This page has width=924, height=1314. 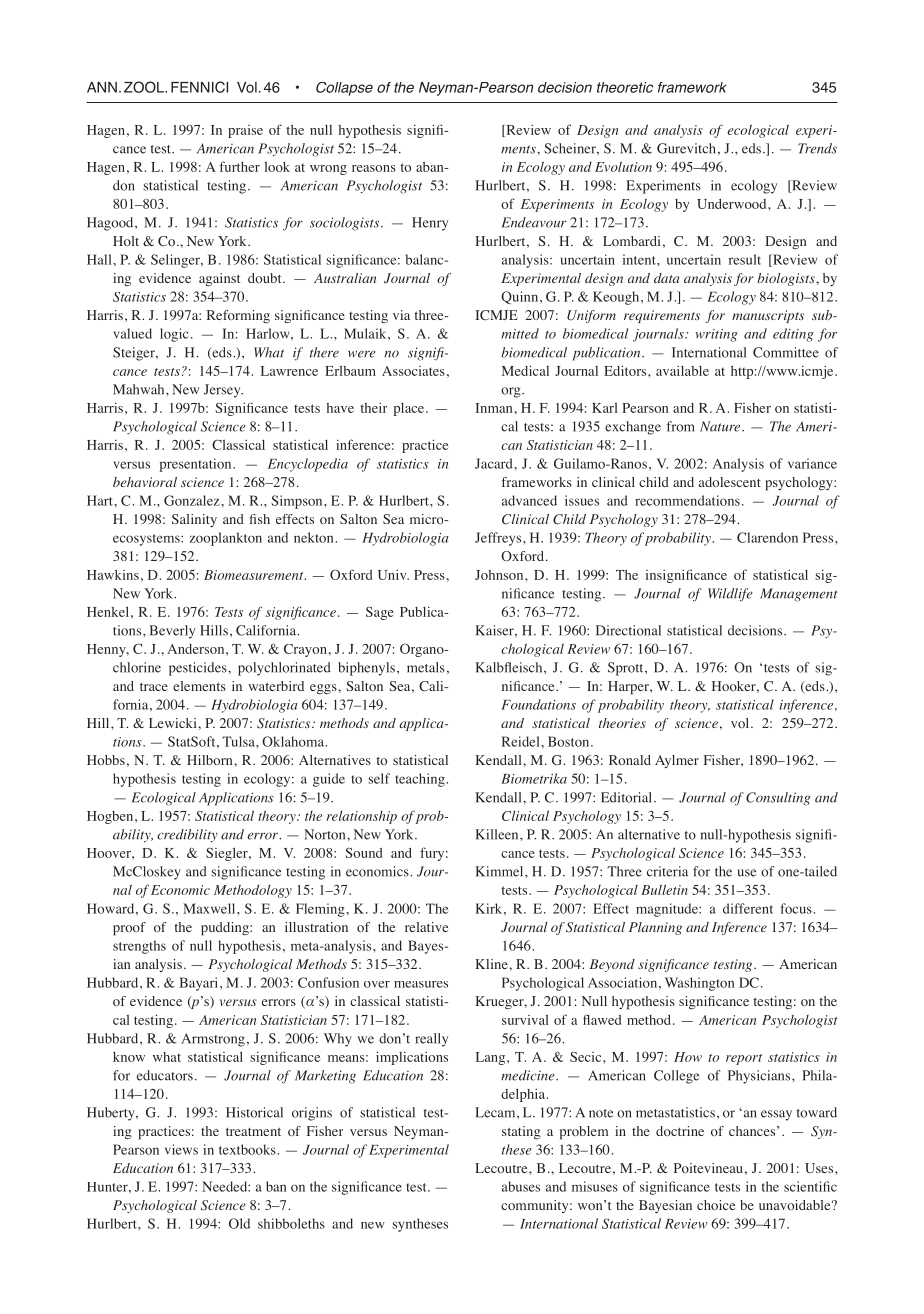 I want to click on presentation, so click(x=197, y=465).
